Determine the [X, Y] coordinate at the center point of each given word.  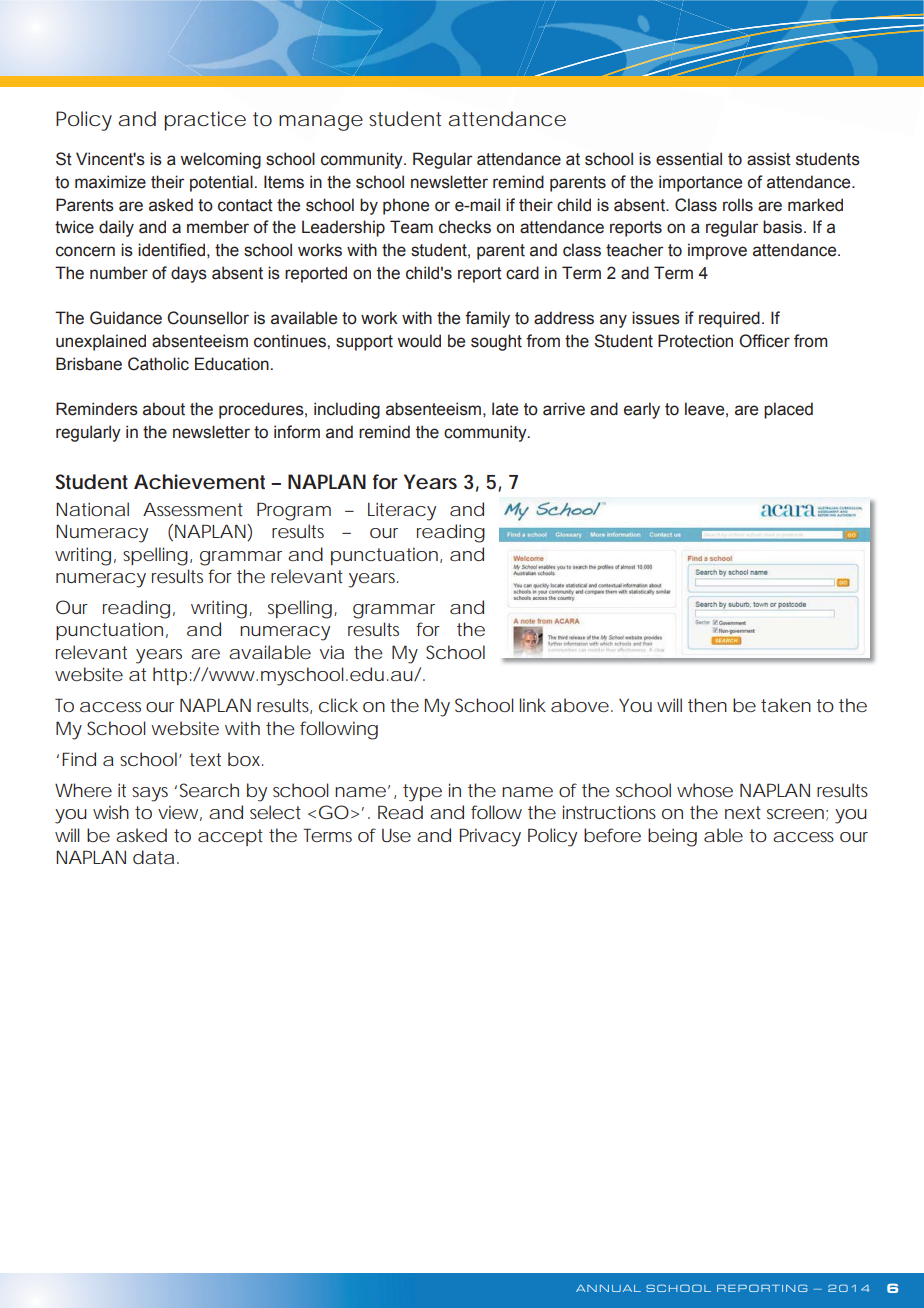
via [332, 652]
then [707, 705]
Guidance [126, 318]
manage [321, 123]
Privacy [490, 837]
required [729, 319]
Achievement [199, 482]
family [487, 319]
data [153, 857]
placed [788, 410]
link [533, 705]
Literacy [402, 511]
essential [689, 159]
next [743, 812]
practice [205, 121]
